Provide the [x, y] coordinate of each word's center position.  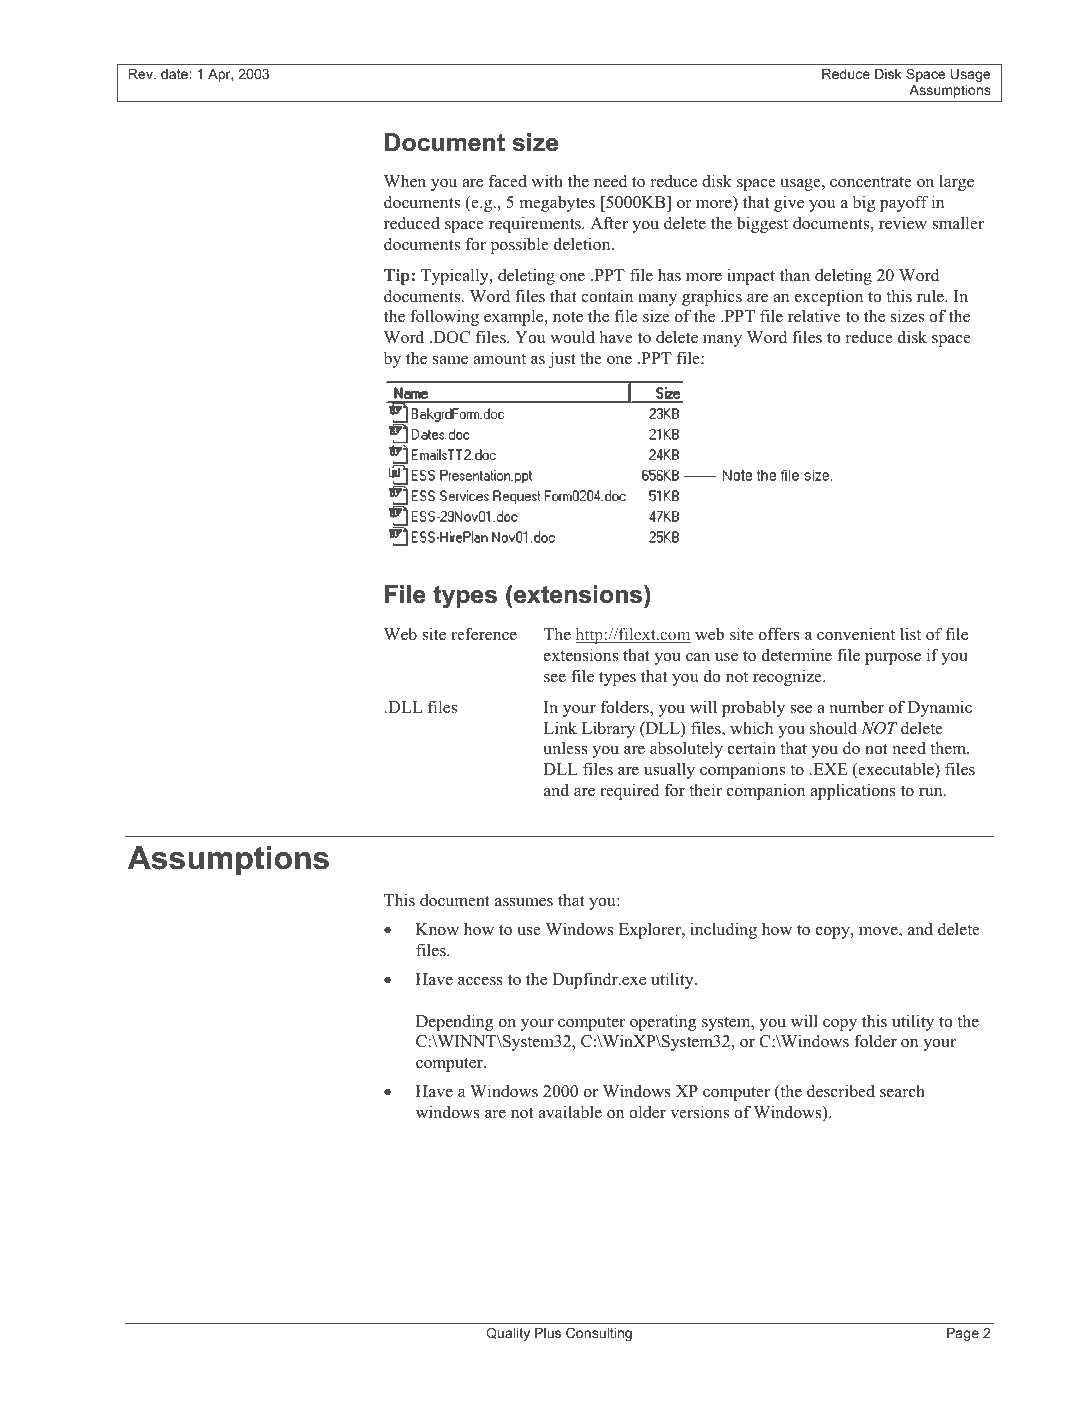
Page [963, 1334]
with [547, 180]
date [175, 74]
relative [814, 316]
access [480, 981]
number [856, 707]
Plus [548, 1333]
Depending [454, 1022]
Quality [508, 1334]
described [841, 1091]
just [562, 359]
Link [560, 727]
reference [484, 634]
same [450, 360]
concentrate [871, 182]
